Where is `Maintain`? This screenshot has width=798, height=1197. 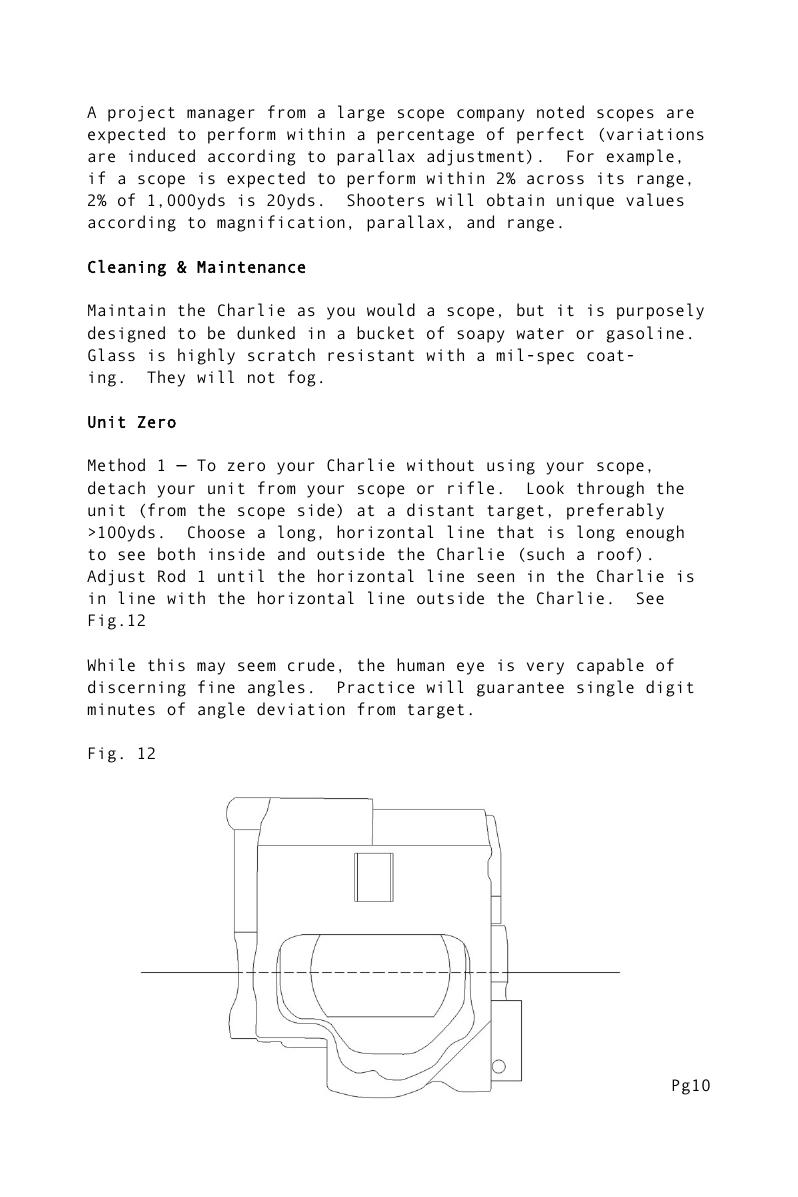 Maintain is located at coordinates (126, 310).
